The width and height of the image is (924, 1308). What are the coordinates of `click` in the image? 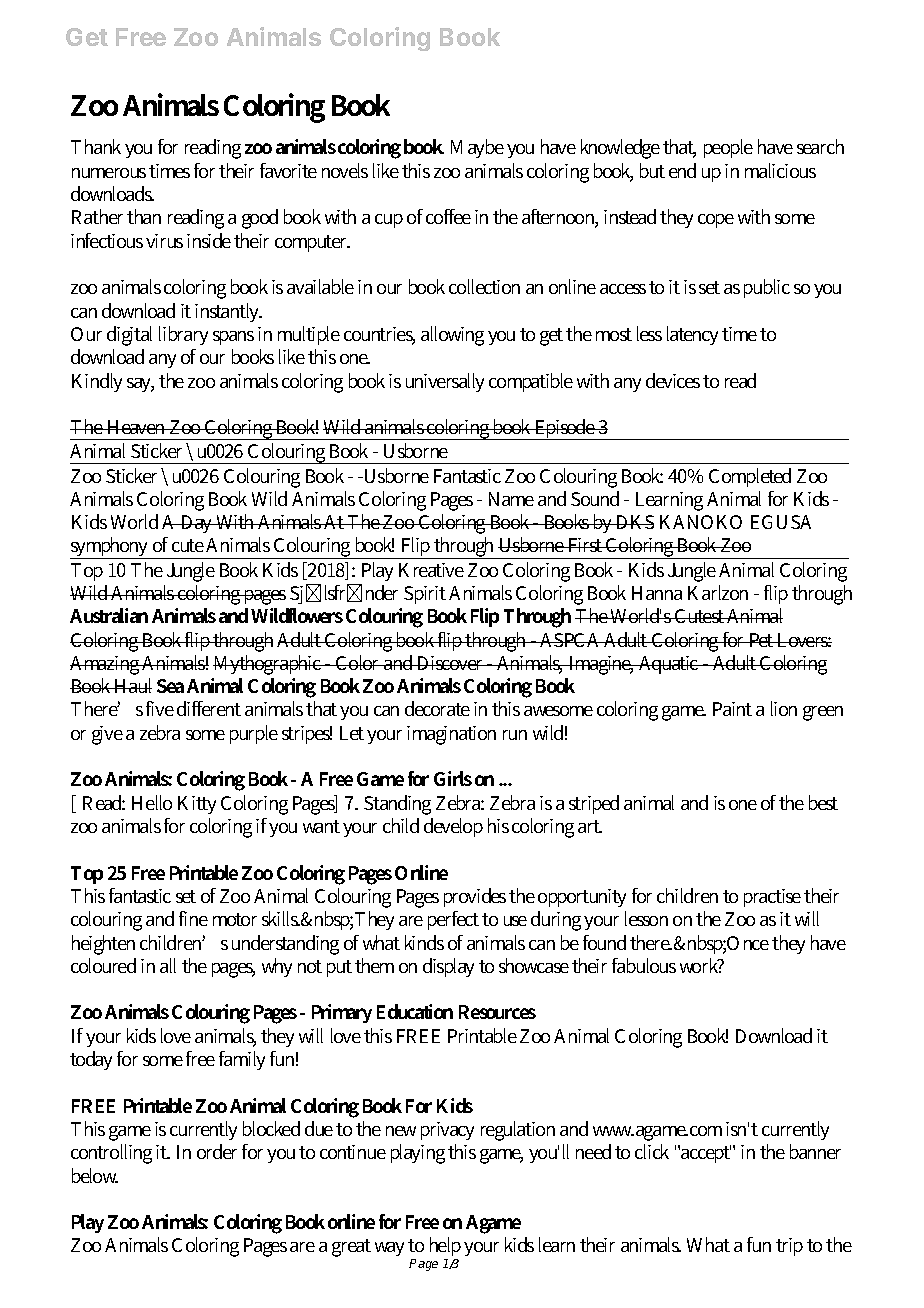 It's located at (652, 1151).
